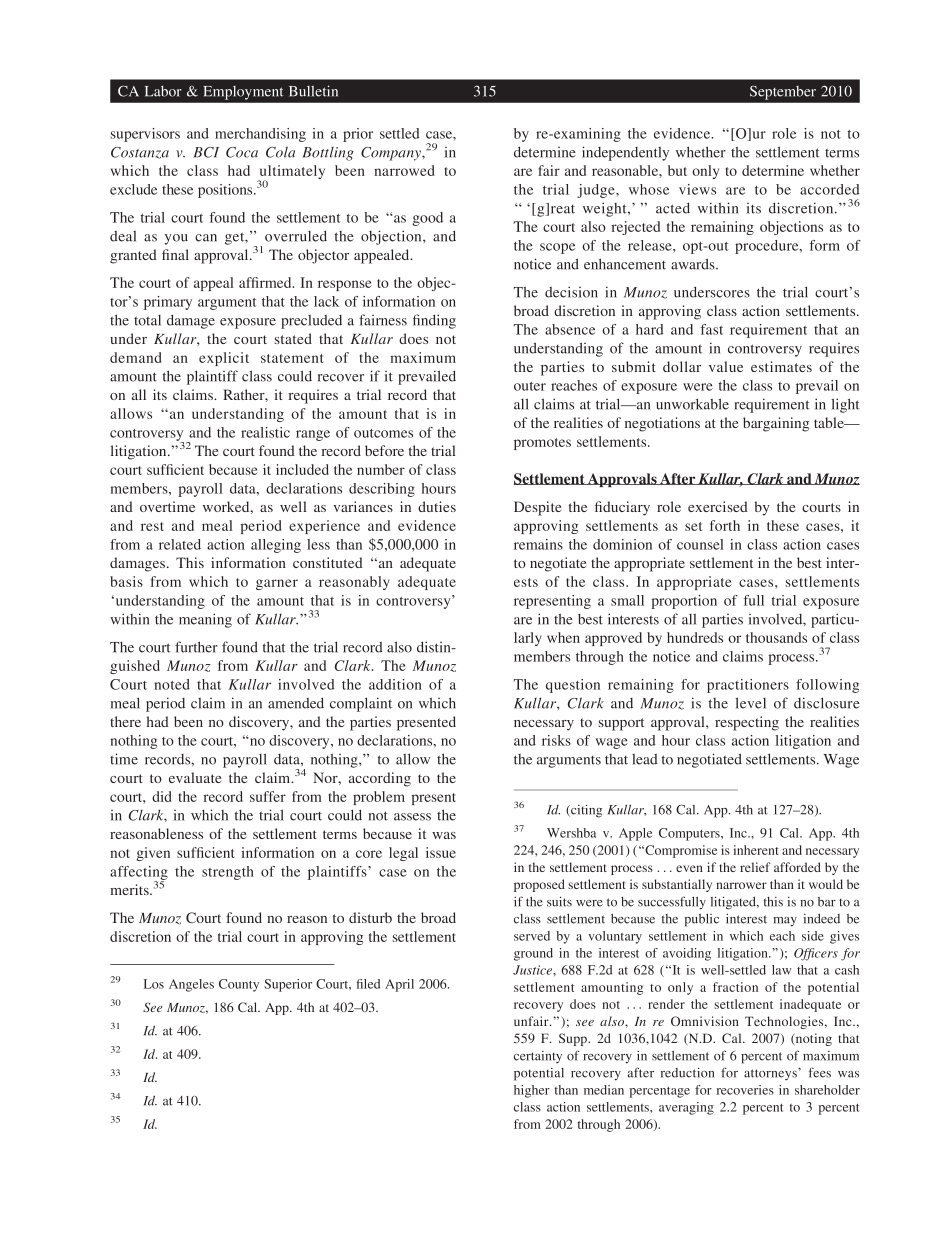 This document has width=952, height=1233. What do you see at coordinates (573, 686) in the document?
I see `question` at bounding box center [573, 686].
